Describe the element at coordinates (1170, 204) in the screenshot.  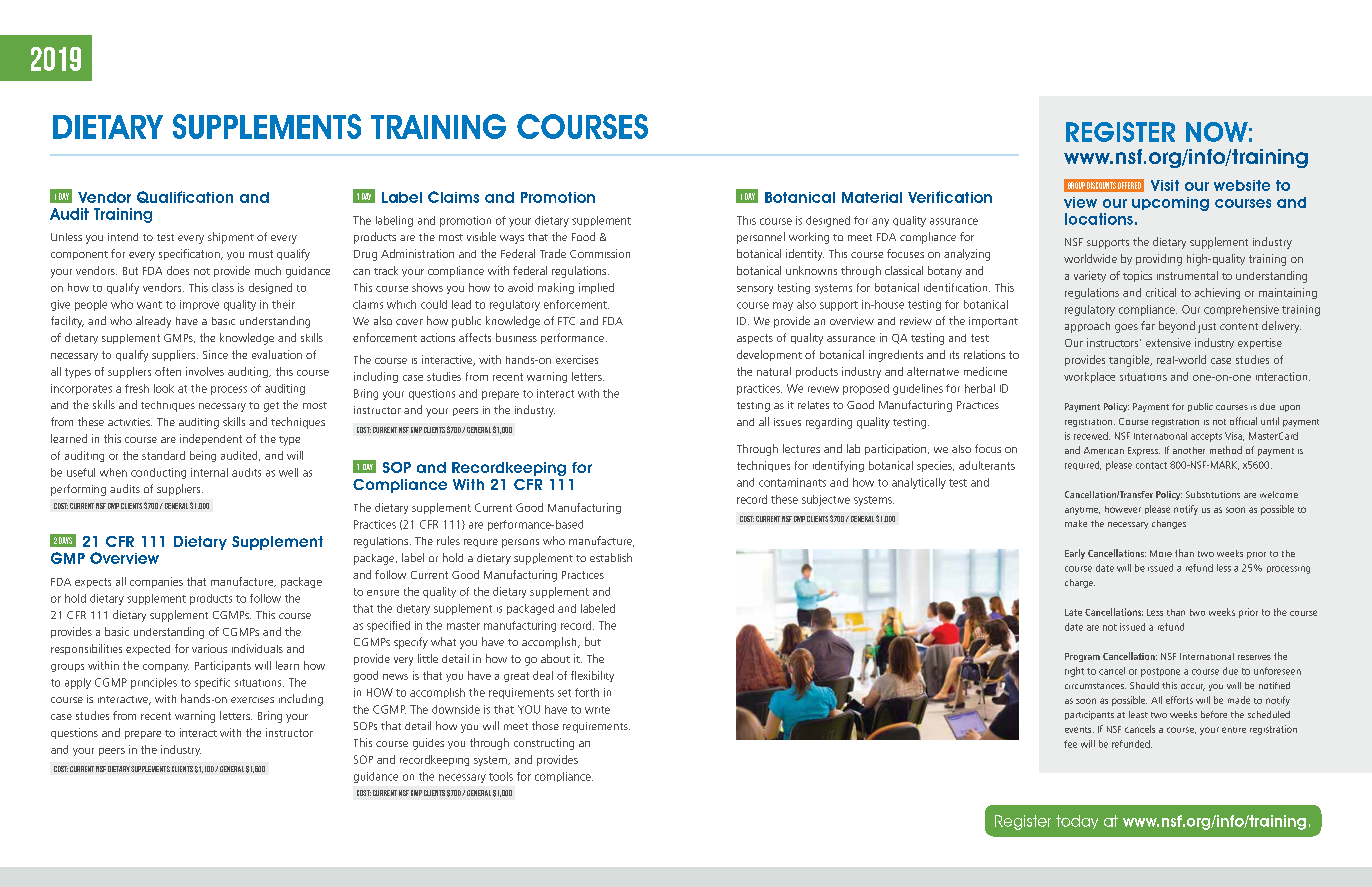
I see `upcoming` at that location.
